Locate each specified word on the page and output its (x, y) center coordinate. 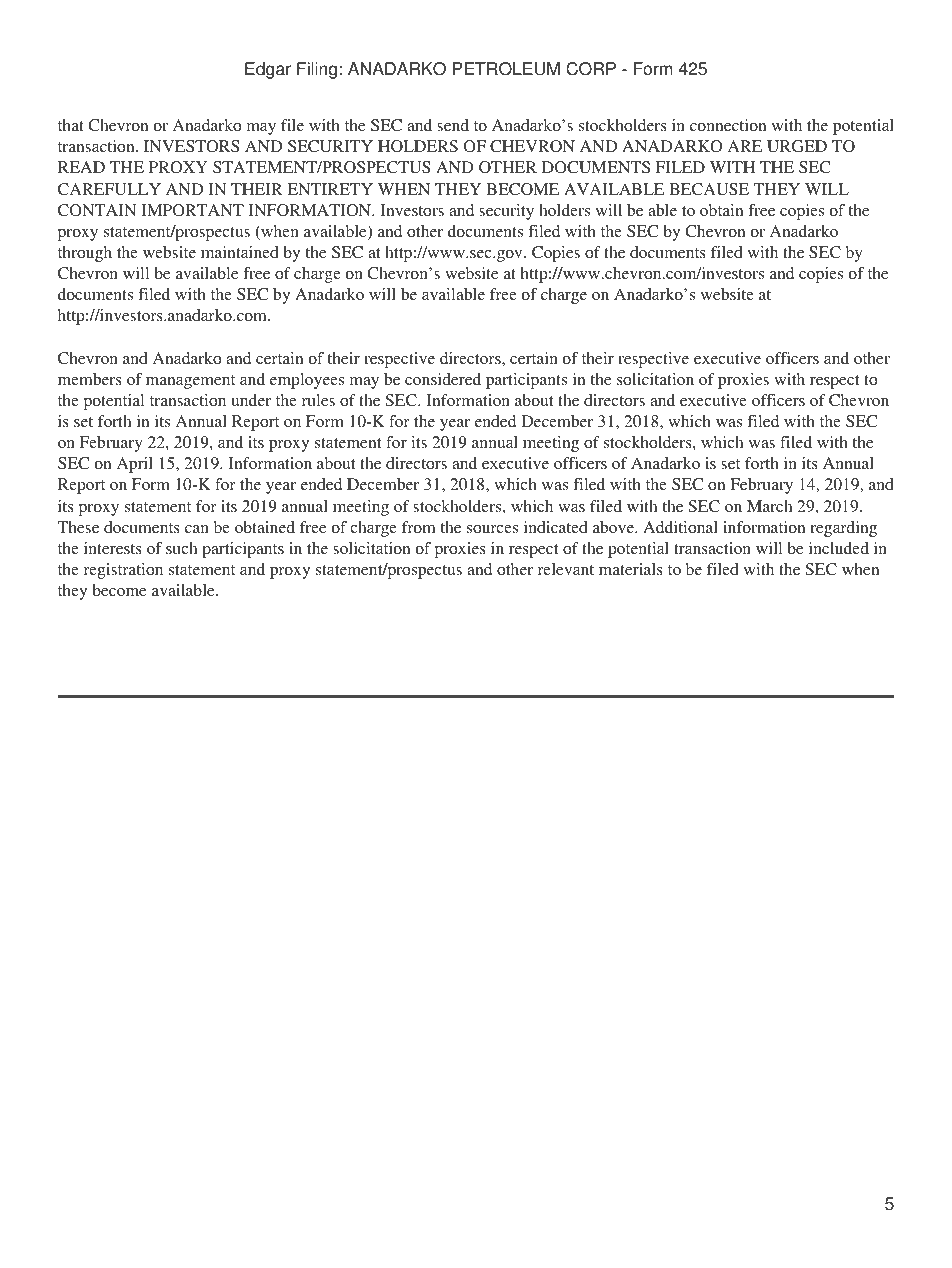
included (839, 548)
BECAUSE (709, 189)
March (770, 506)
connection (728, 125)
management (190, 382)
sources (492, 529)
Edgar (268, 70)
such (182, 548)
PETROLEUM (506, 69)
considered (443, 379)
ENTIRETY (330, 189)
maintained (240, 252)
